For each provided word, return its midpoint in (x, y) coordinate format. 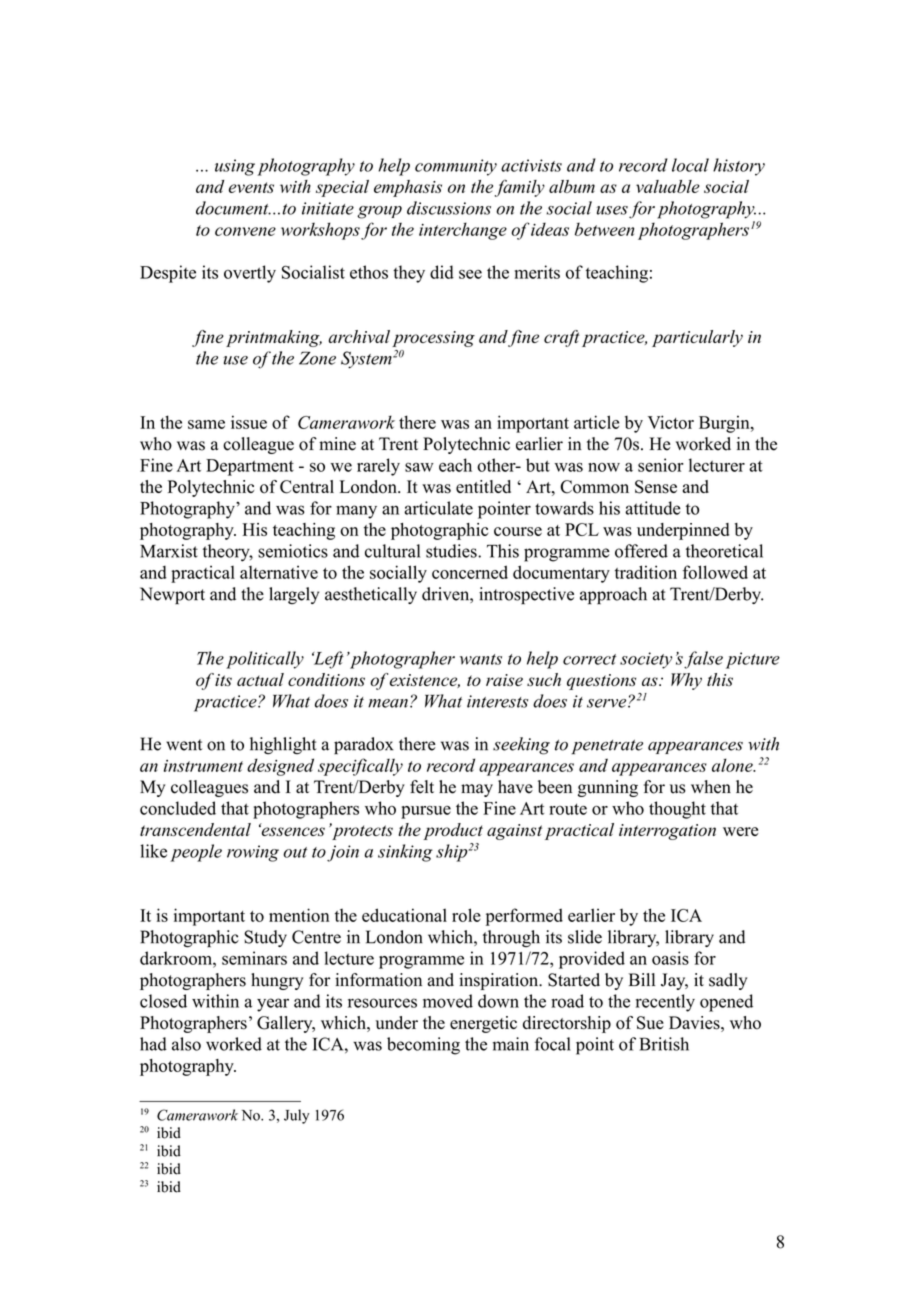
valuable (668, 186)
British (664, 1044)
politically (265, 660)
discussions (449, 208)
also (186, 1044)
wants (481, 659)
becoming (423, 1046)
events (251, 187)
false (703, 660)
